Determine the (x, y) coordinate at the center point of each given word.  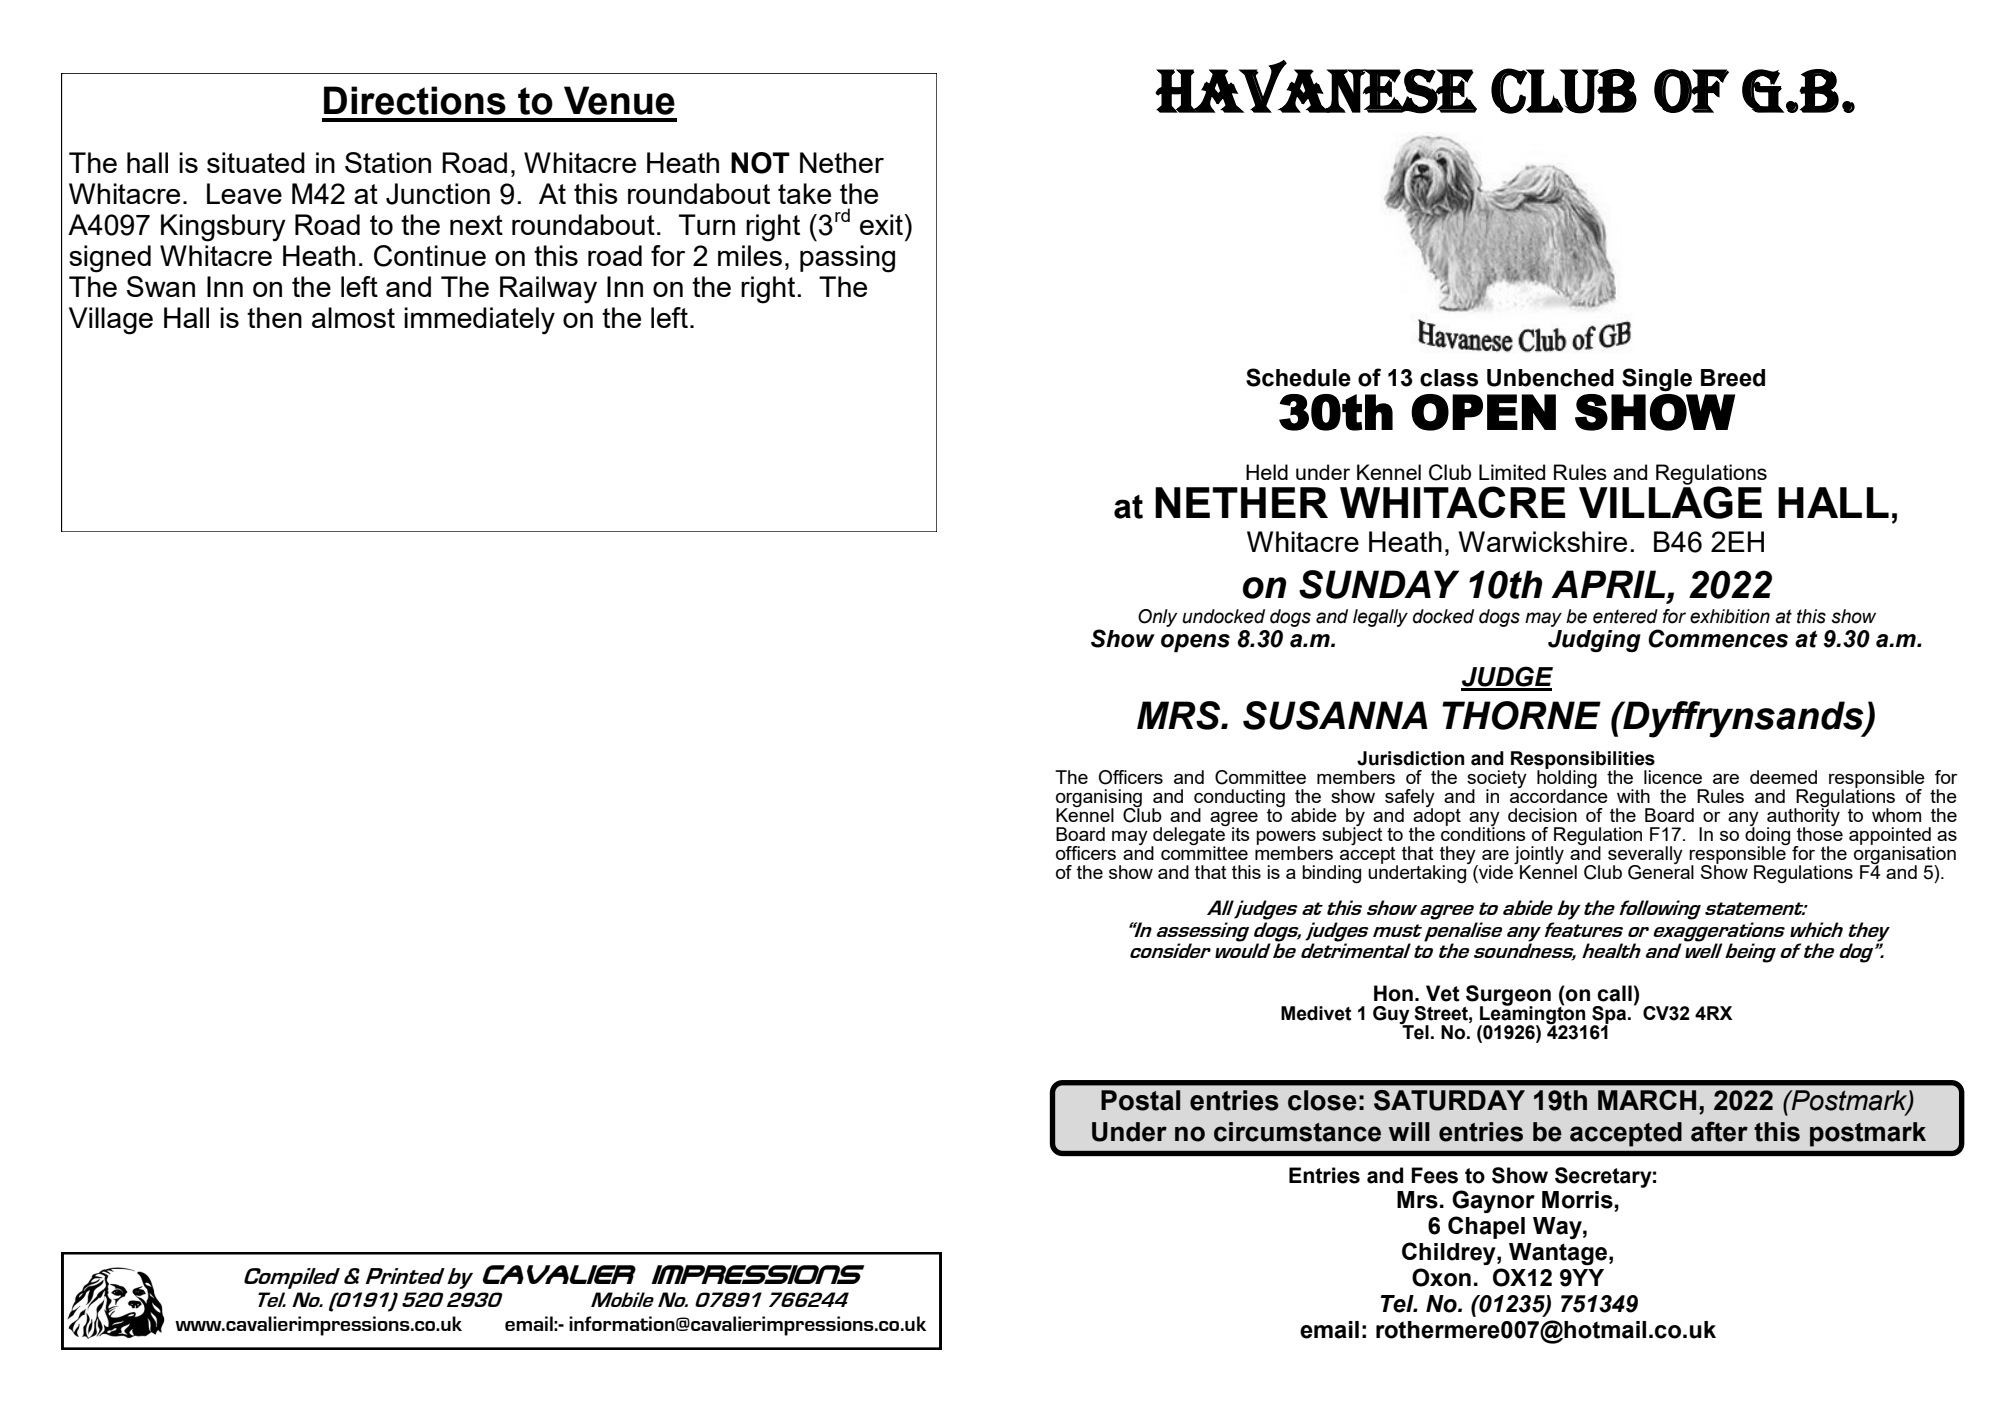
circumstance (1297, 1132)
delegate (1189, 836)
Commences (1718, 638)
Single (1657, 379)
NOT (760, 163)
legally (1380, 618)
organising (1099, 799)
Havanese (1316, 87)
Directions (415, 100)
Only (1157, 618)
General (1661, 871)
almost (353, 317)
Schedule (1298, 377)
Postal (1140, 1100)
